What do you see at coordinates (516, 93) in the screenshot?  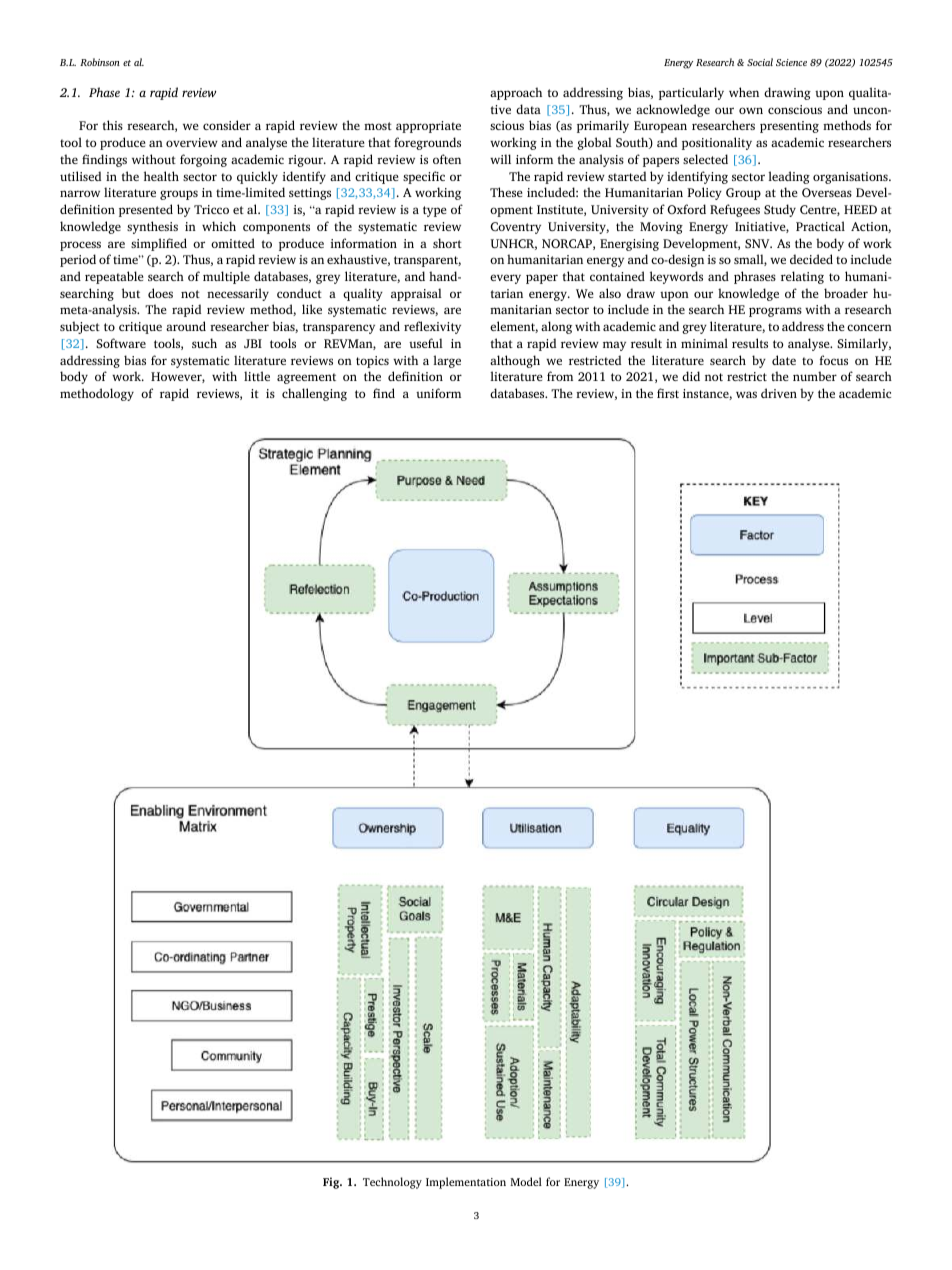 I see `approach` at bounding box center [516, 93].
